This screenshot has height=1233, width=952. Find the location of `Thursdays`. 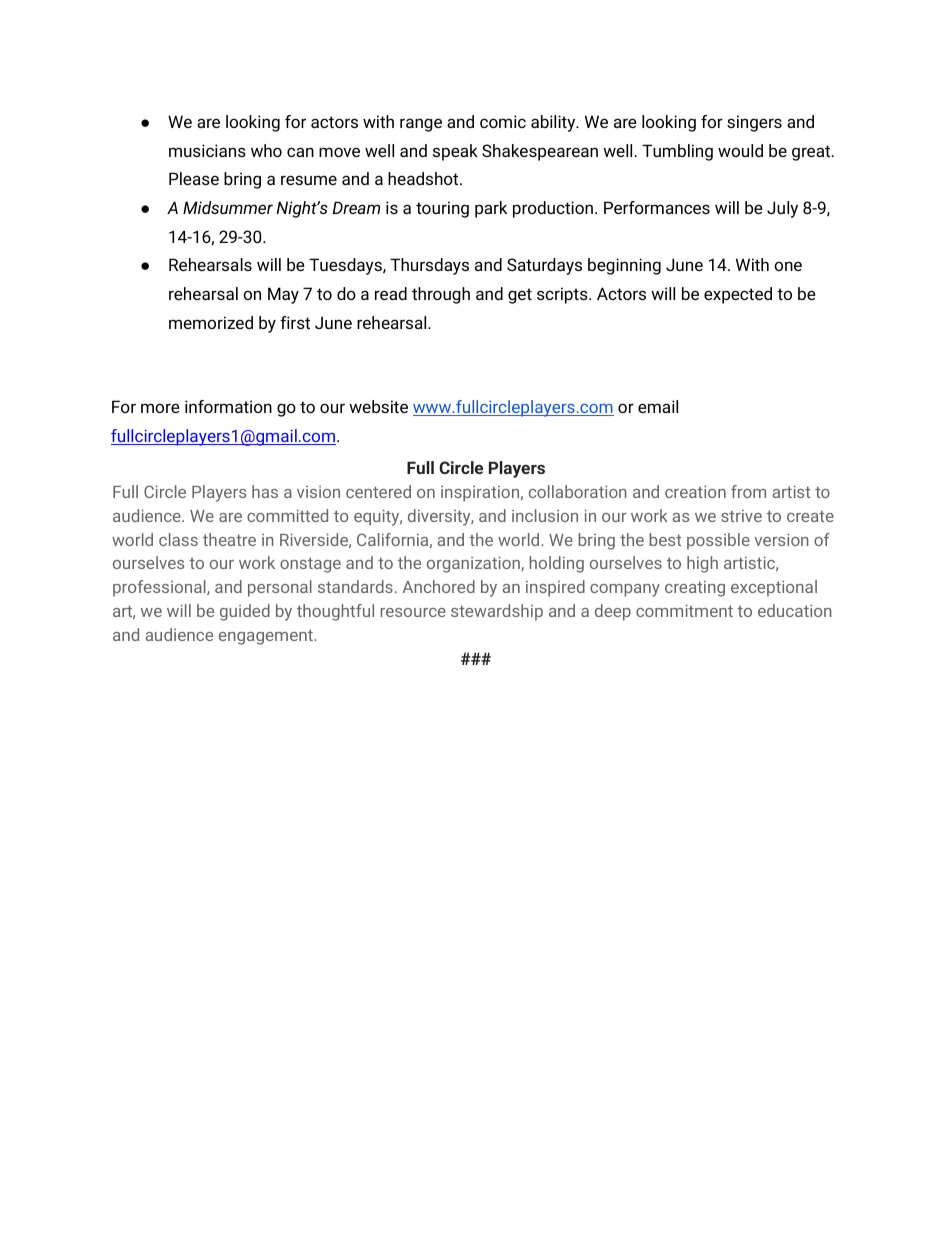

Thursdays is located at coordinates (429, 266).
